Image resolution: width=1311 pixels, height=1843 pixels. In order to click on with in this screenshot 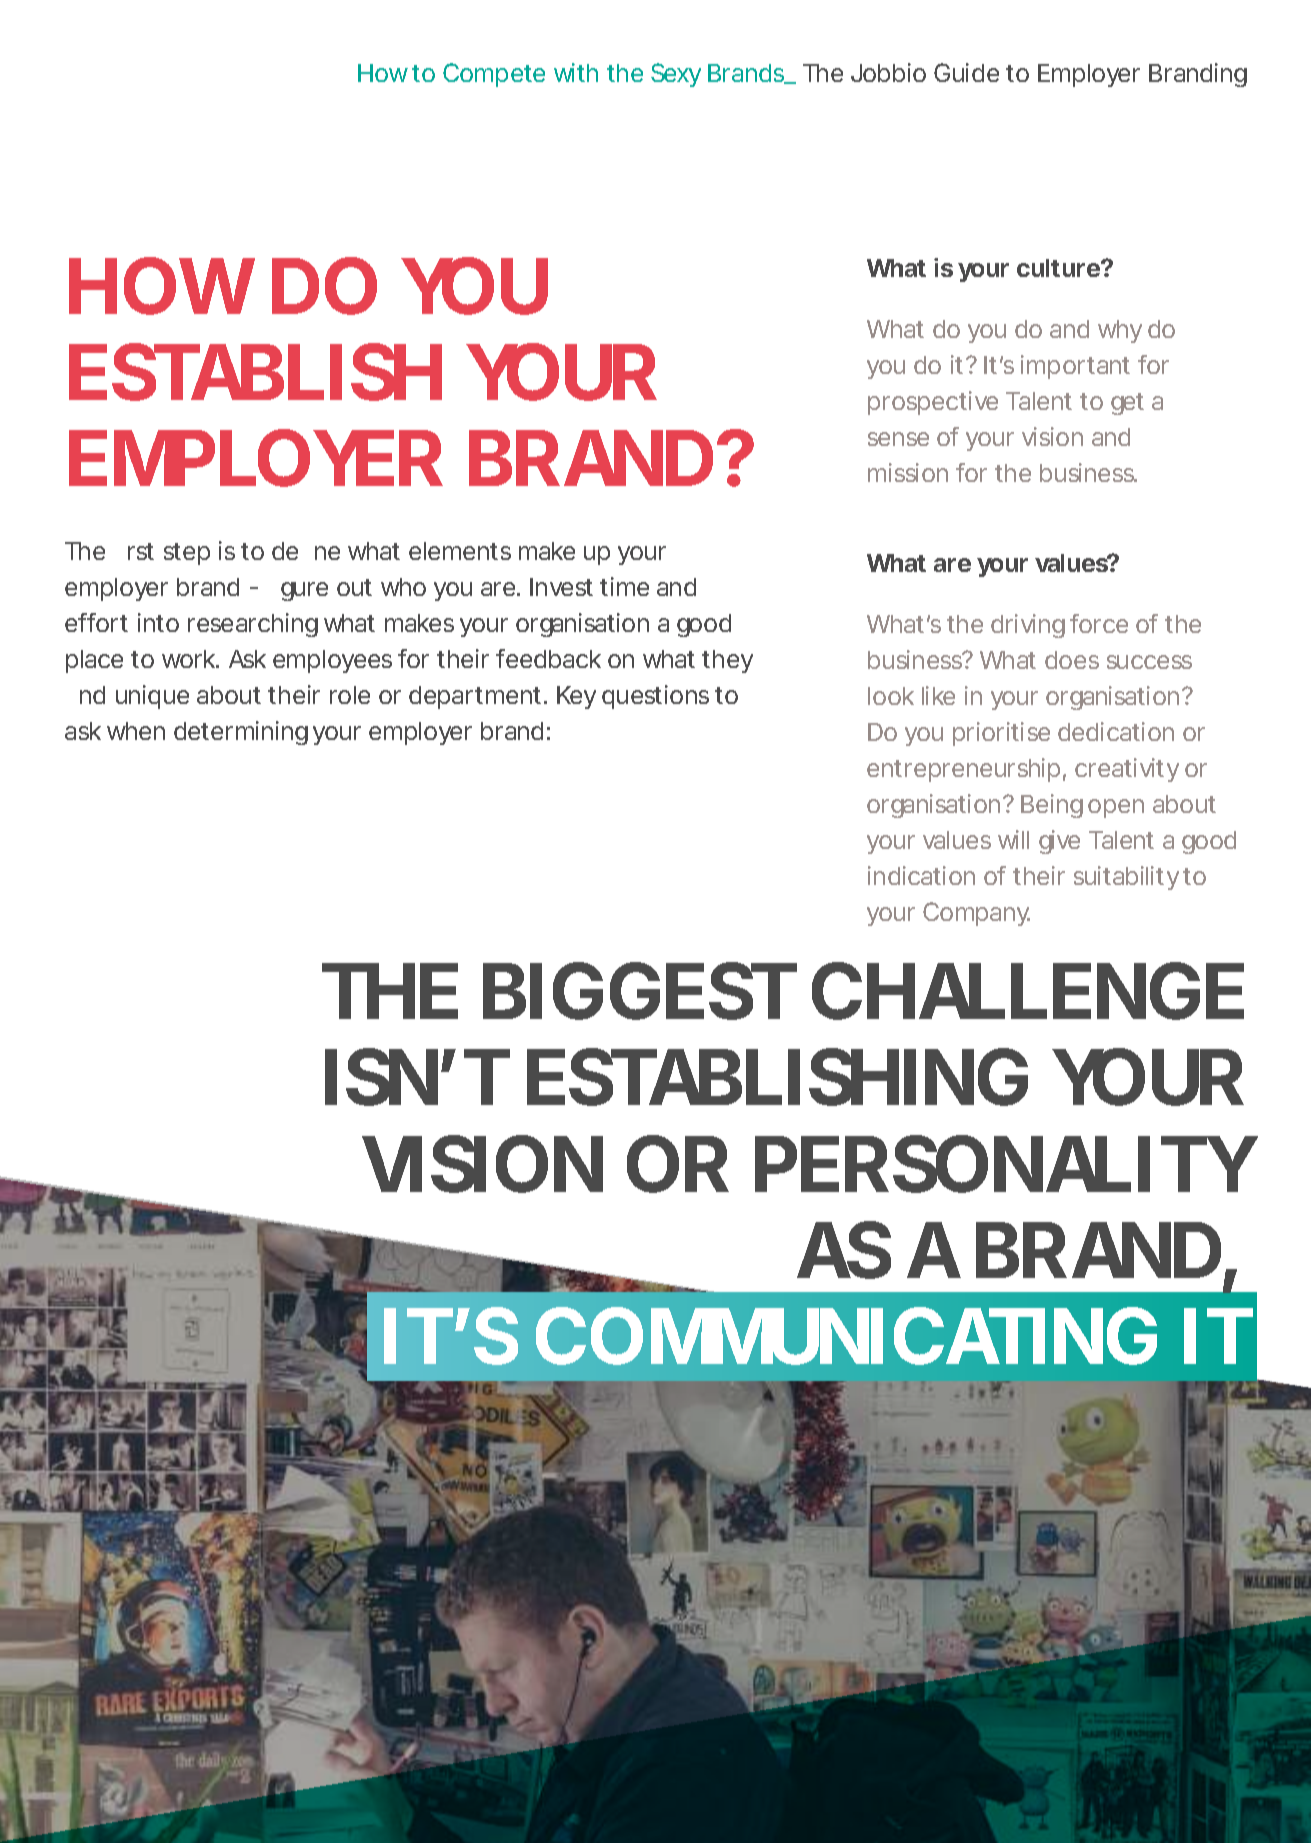, I will do `click(576, 72)`.
